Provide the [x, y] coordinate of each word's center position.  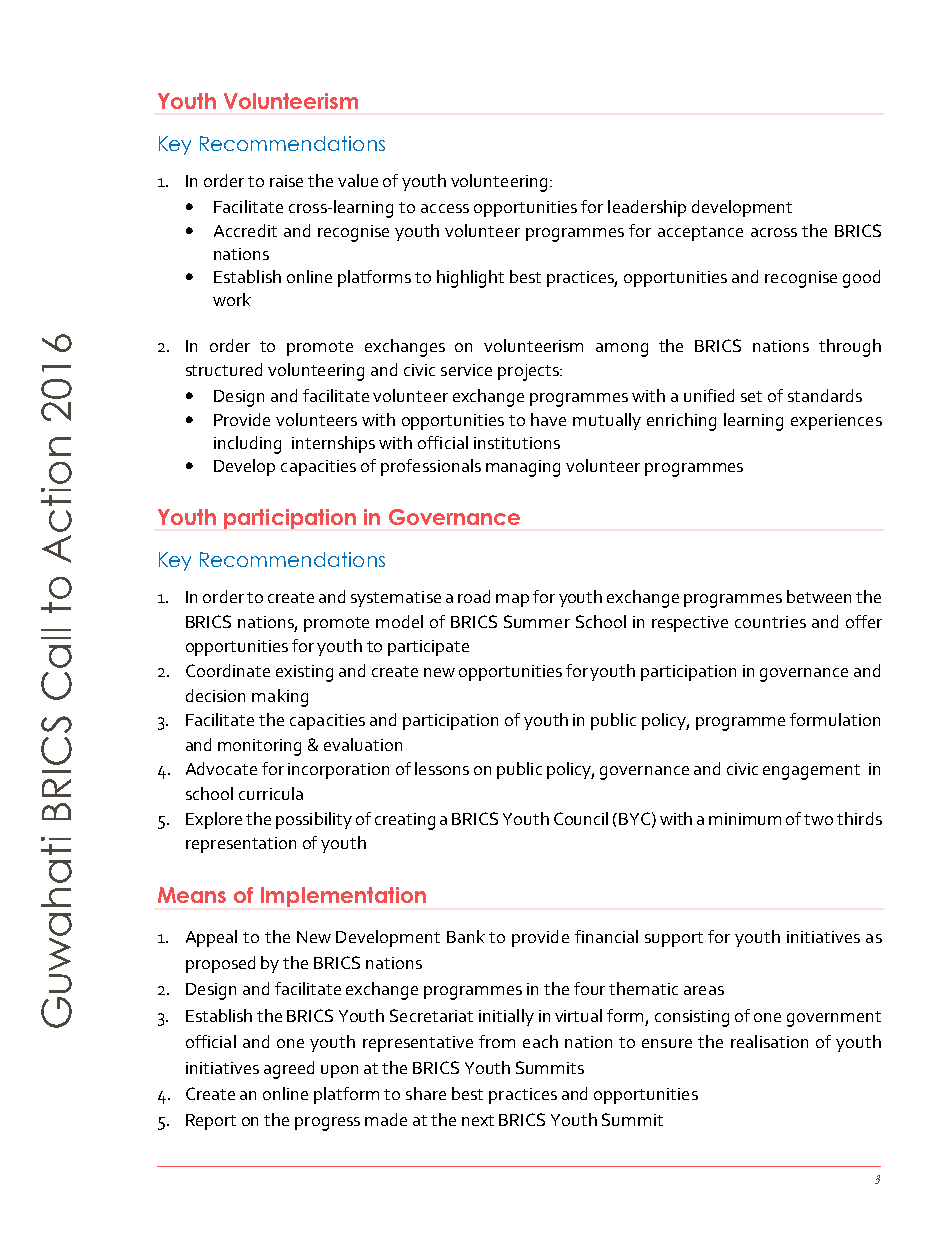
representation [241, 845]
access [445, 208]
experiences [836, 422]
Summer [537, 621]
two [818, 819]
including [247, 445]
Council [581, 818]
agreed [289, 1070]
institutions [517, 443]
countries [770, 622]
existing [304, 673]
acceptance [700, 233]
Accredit [245, 230]
